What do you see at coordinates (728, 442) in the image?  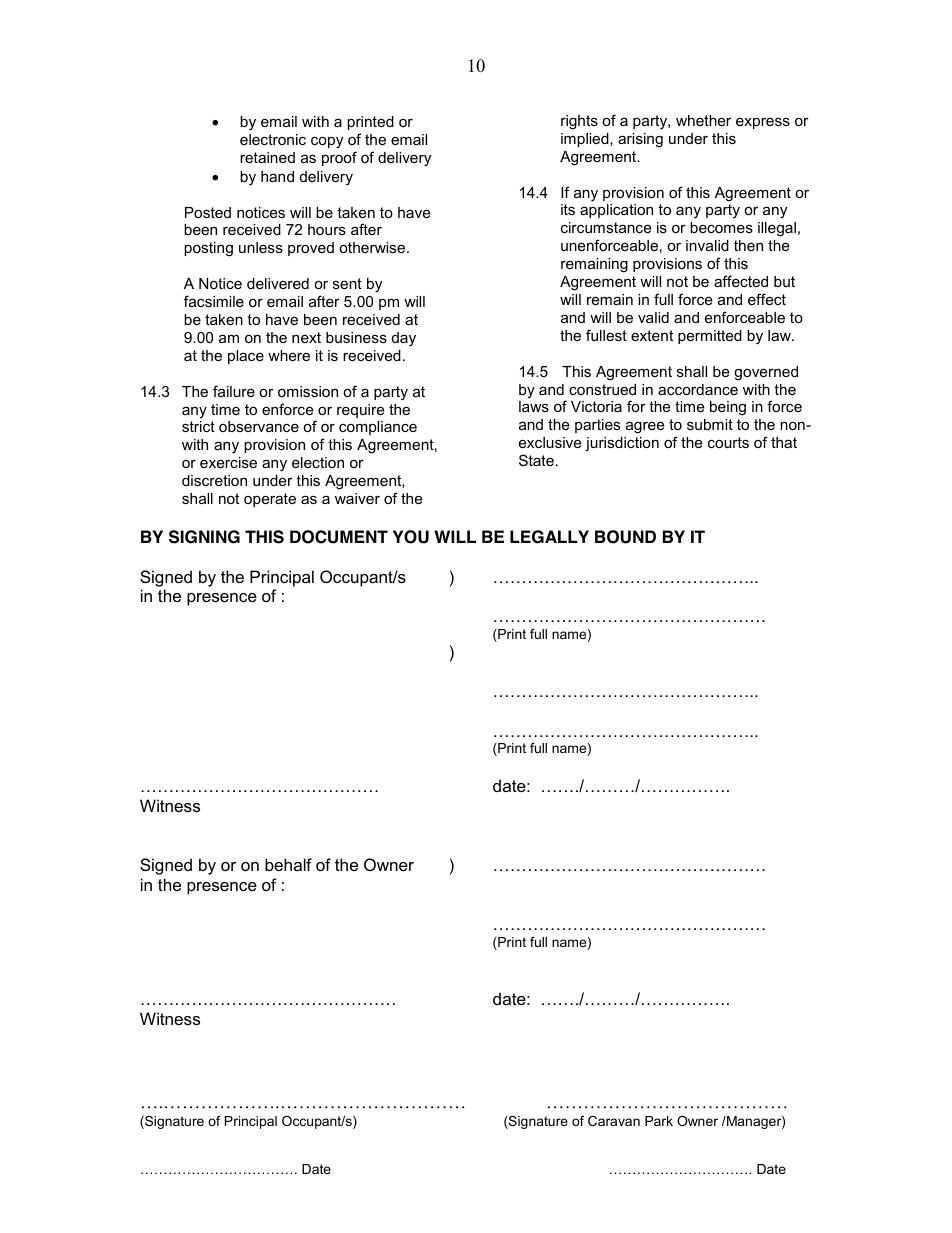 I see `courts` at bounding box center [728, 442].
